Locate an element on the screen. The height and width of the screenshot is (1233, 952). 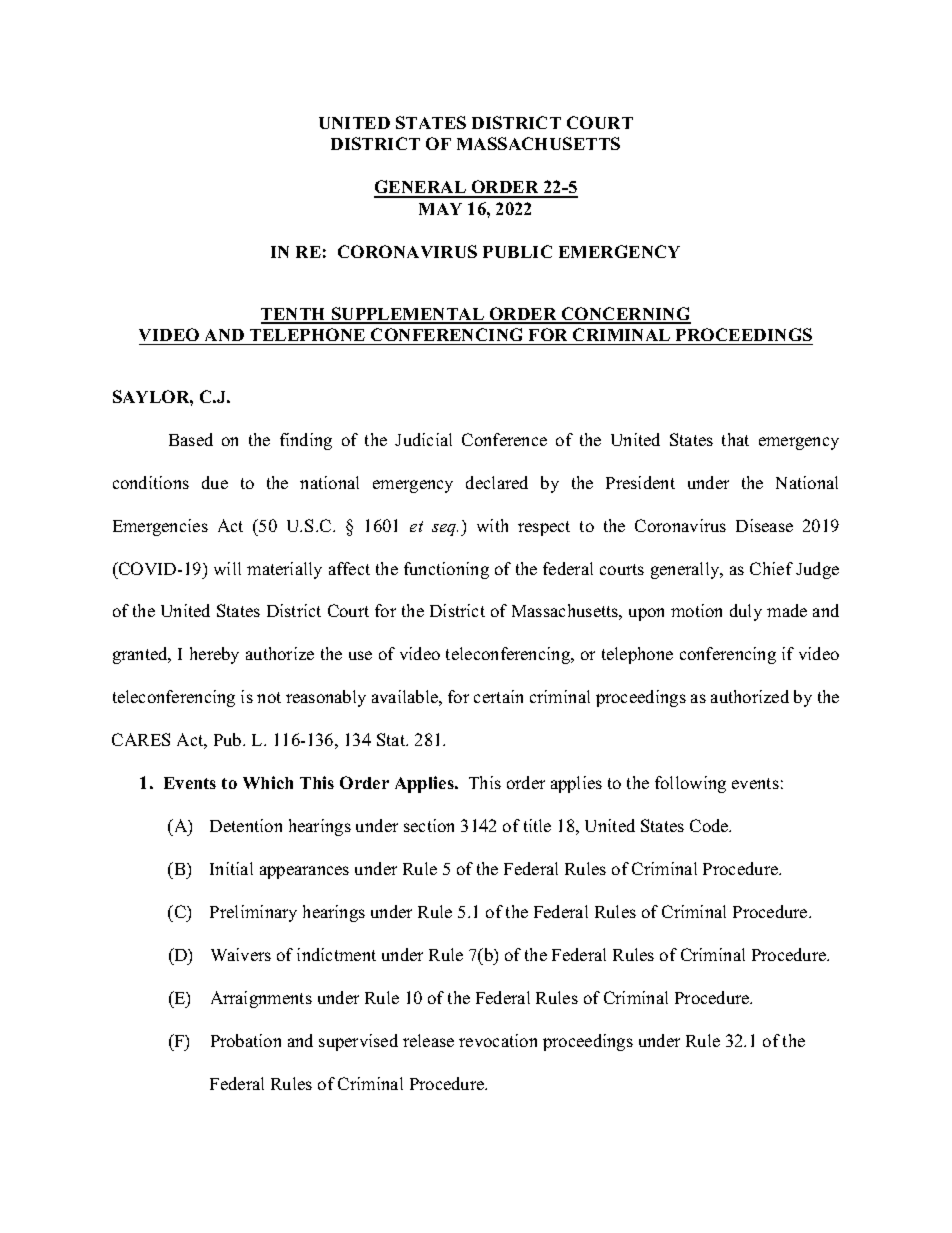
duly is located at coordinates (746, 612).
